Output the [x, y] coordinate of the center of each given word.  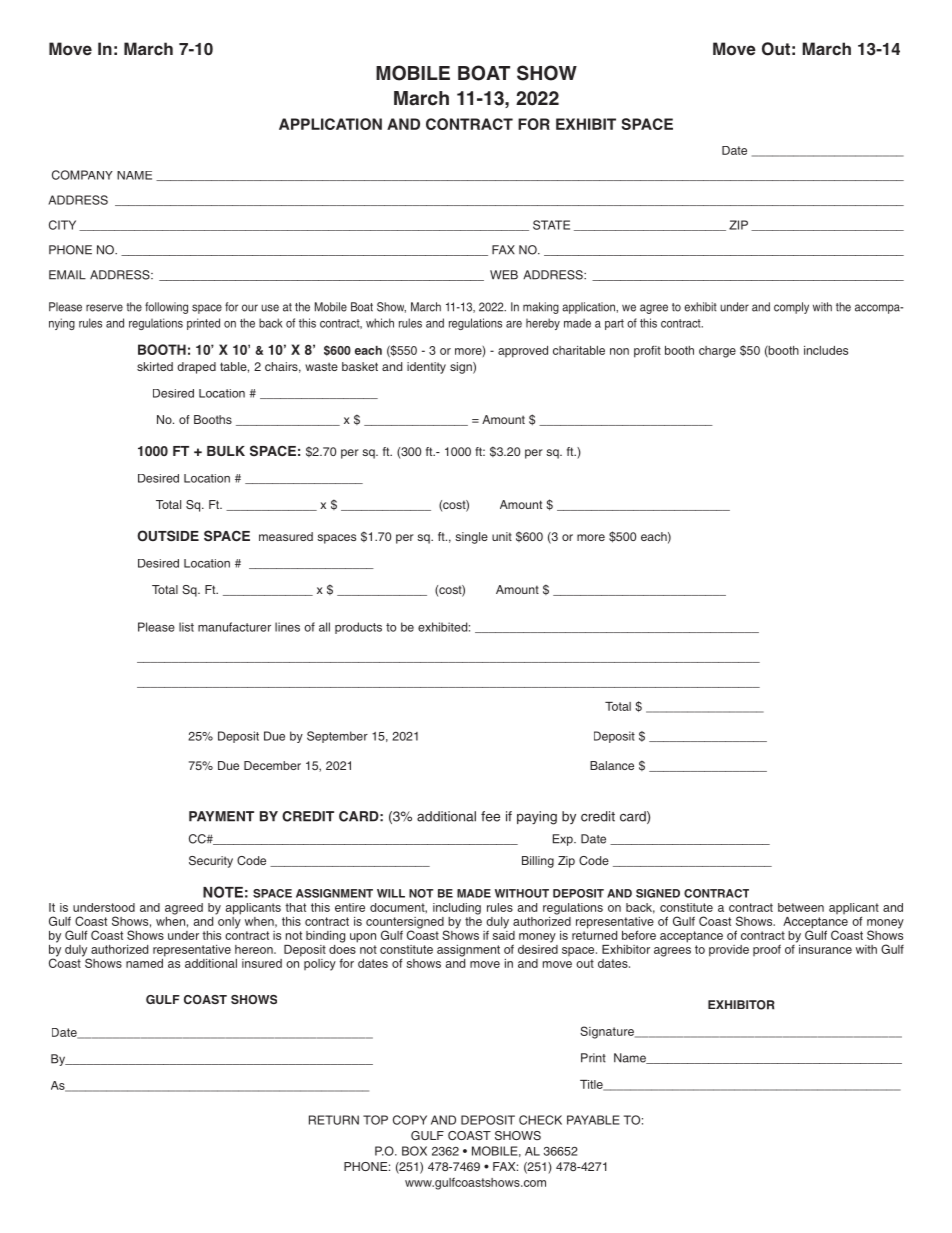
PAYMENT [221, 816]
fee [490, 816]
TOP [375, 1120]
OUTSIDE [168, 536]
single [471, 538]
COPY [410, 1120]
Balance [612, 765]
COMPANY [82, 175]
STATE [551, 225]
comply [791, 308]
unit [502, 536]
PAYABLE [593, 1120]
